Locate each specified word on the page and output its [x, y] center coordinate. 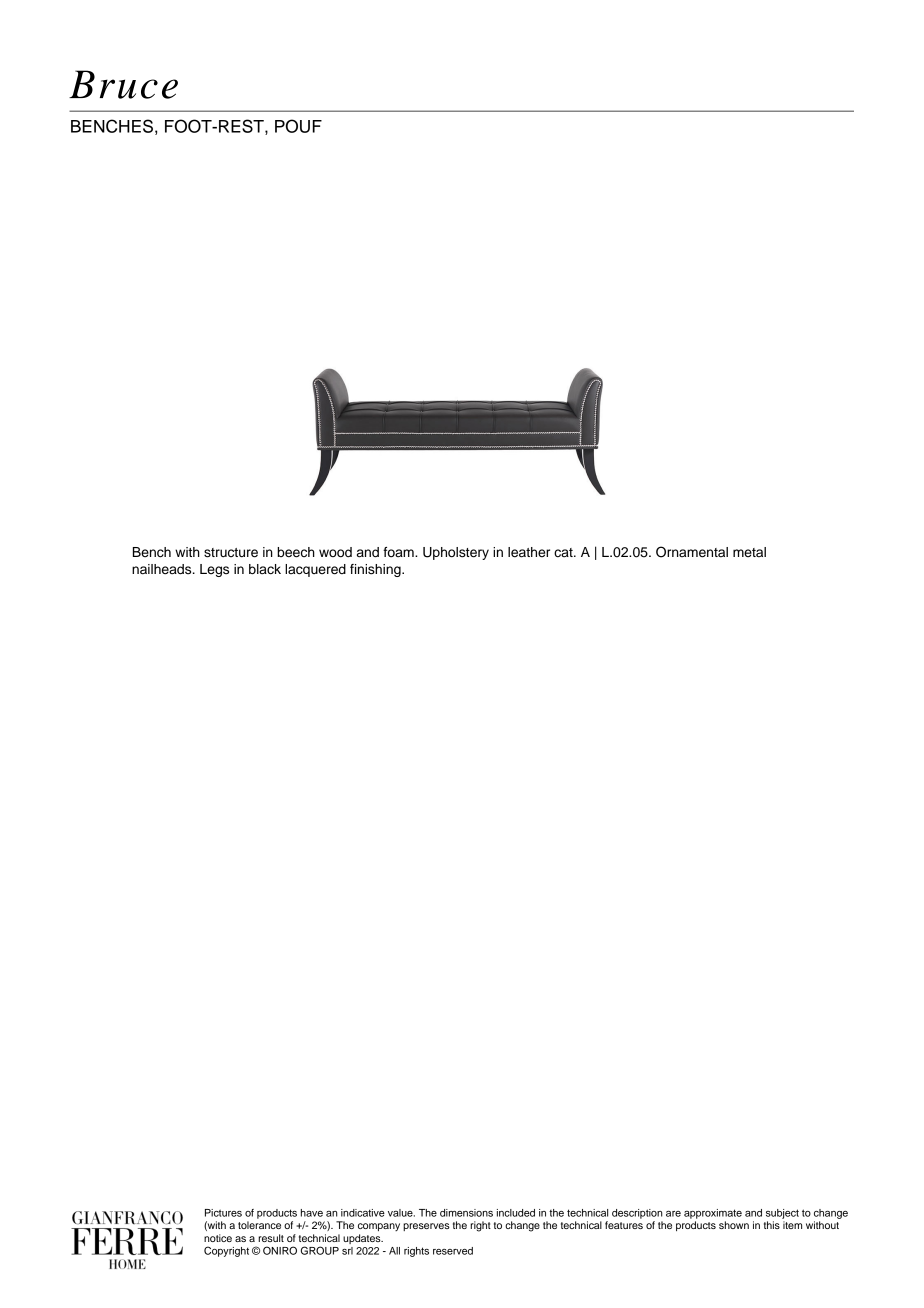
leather [529, 552]
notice [218, 1238]
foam [399, 552]
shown [734, 1225]
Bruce [123, 84]
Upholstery [456, 553]
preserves [426, 1227]
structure [231, 553]
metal [749, 552]
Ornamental [692, 552]
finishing [376, 570]
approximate [713, 1214]
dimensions [466, 1213]
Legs [214, 570]
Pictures [223, 1213]
